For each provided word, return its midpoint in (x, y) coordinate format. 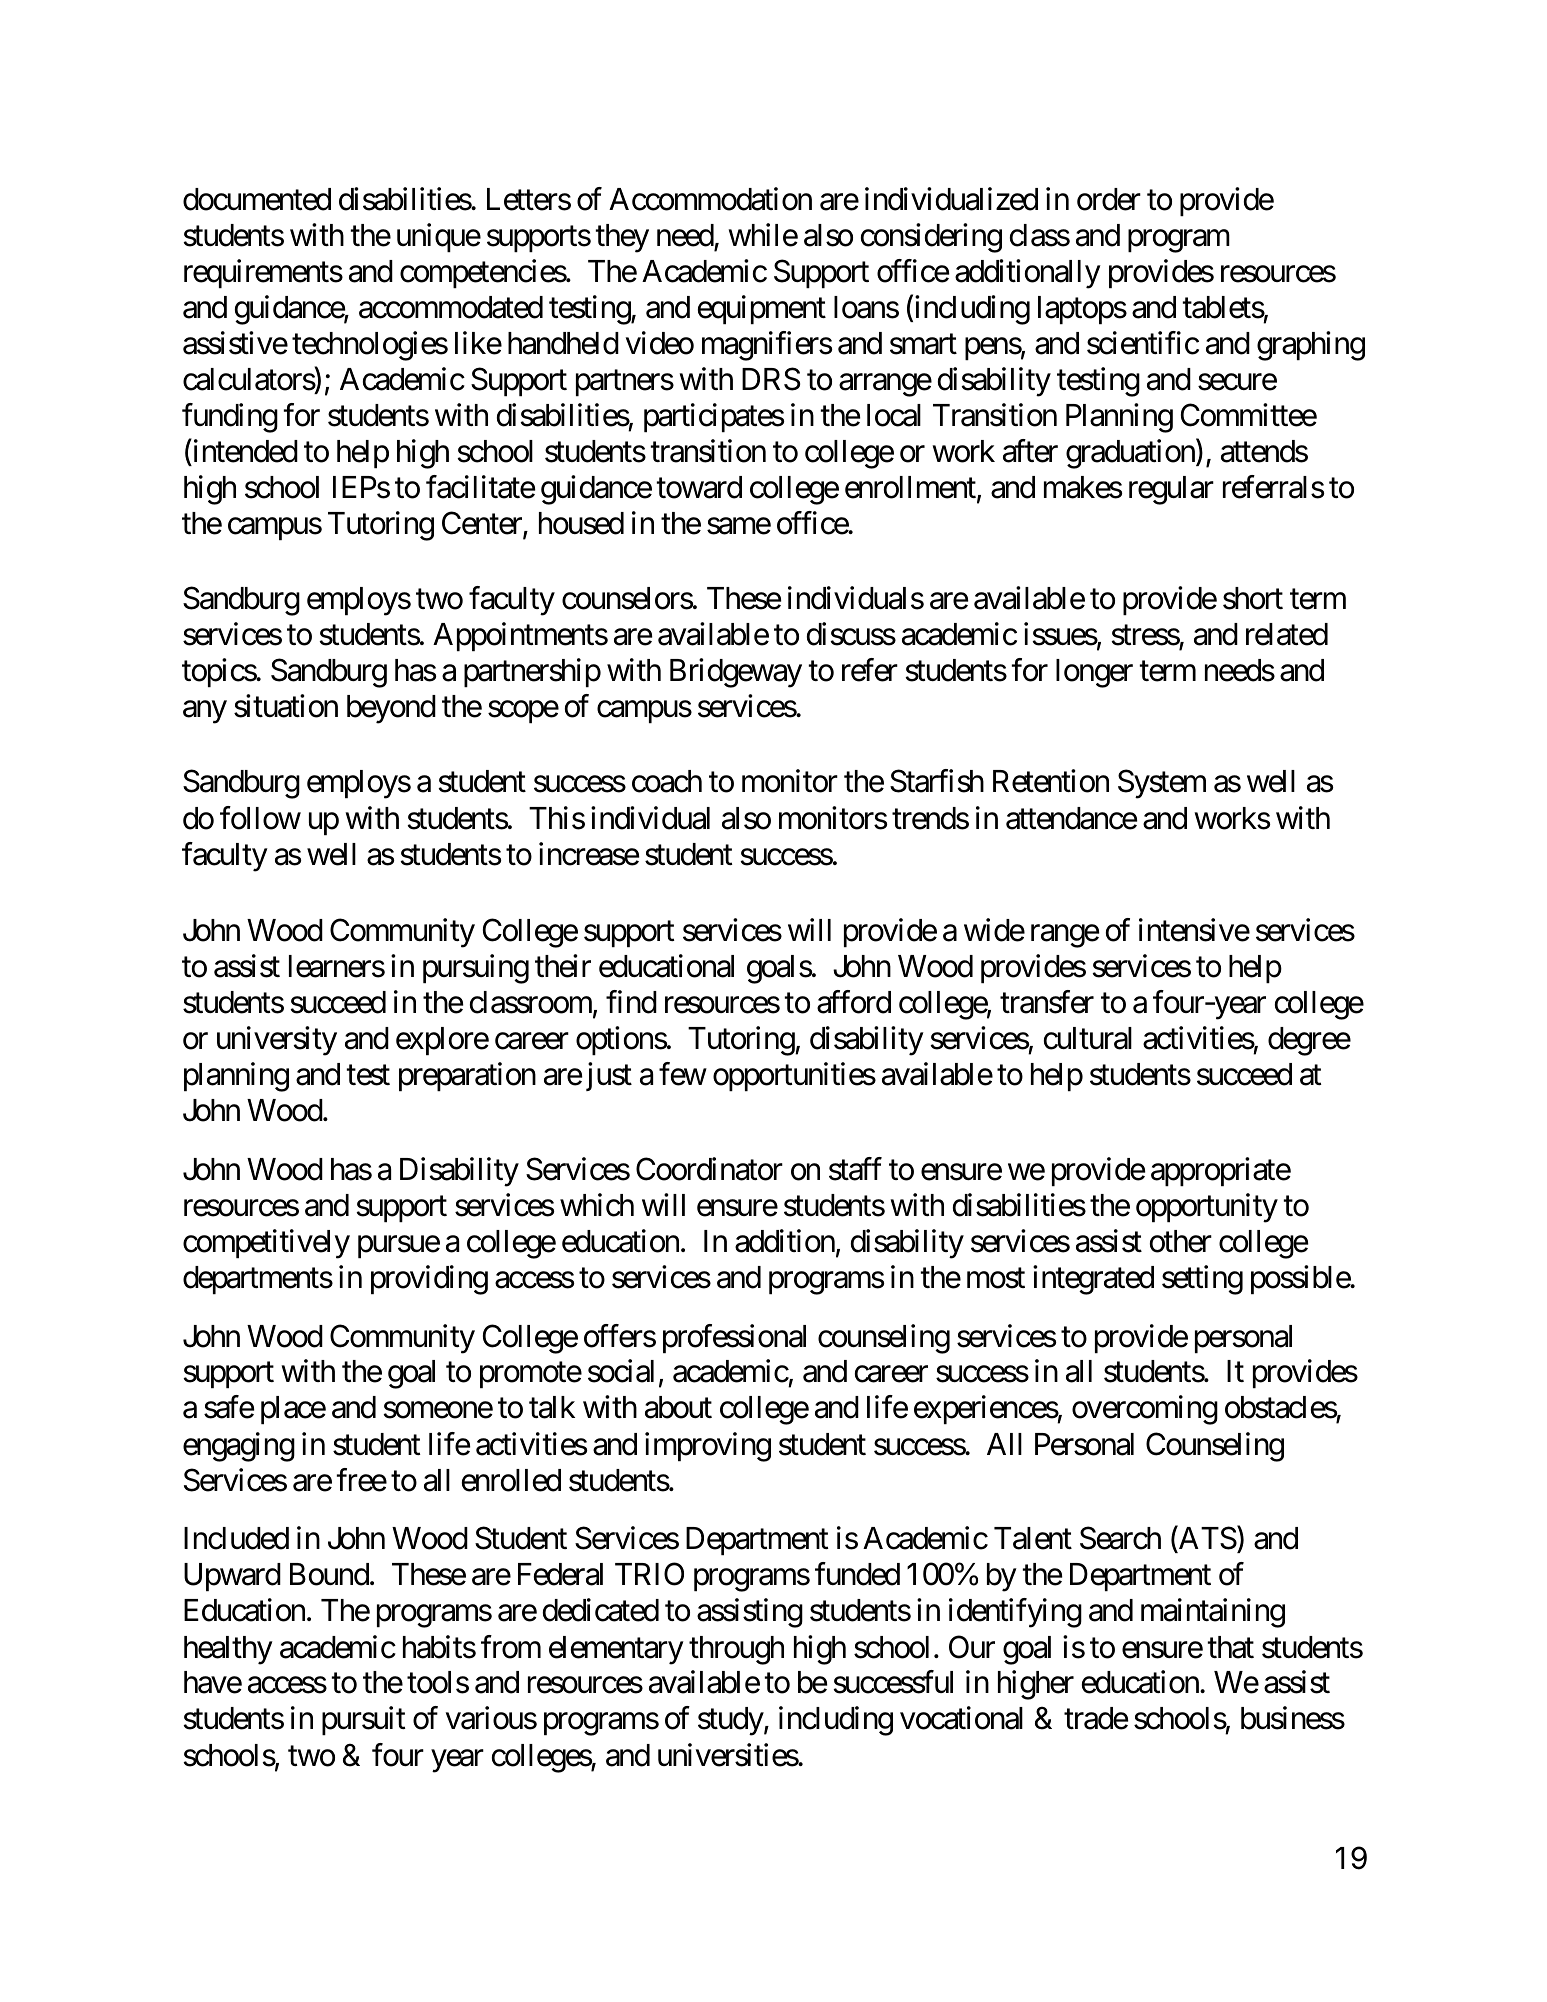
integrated (1093, 1280)
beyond (391, 709)
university (277, 1041)
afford (854, 1002)
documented (257, 199)
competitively (266, 1244)
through (736, 1650)
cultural (1088, 1038)
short (1253, 598)
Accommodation (710, 199)
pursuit (364, 1721)
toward (699, 487)
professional (734, 1338)
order (1109, 199)
